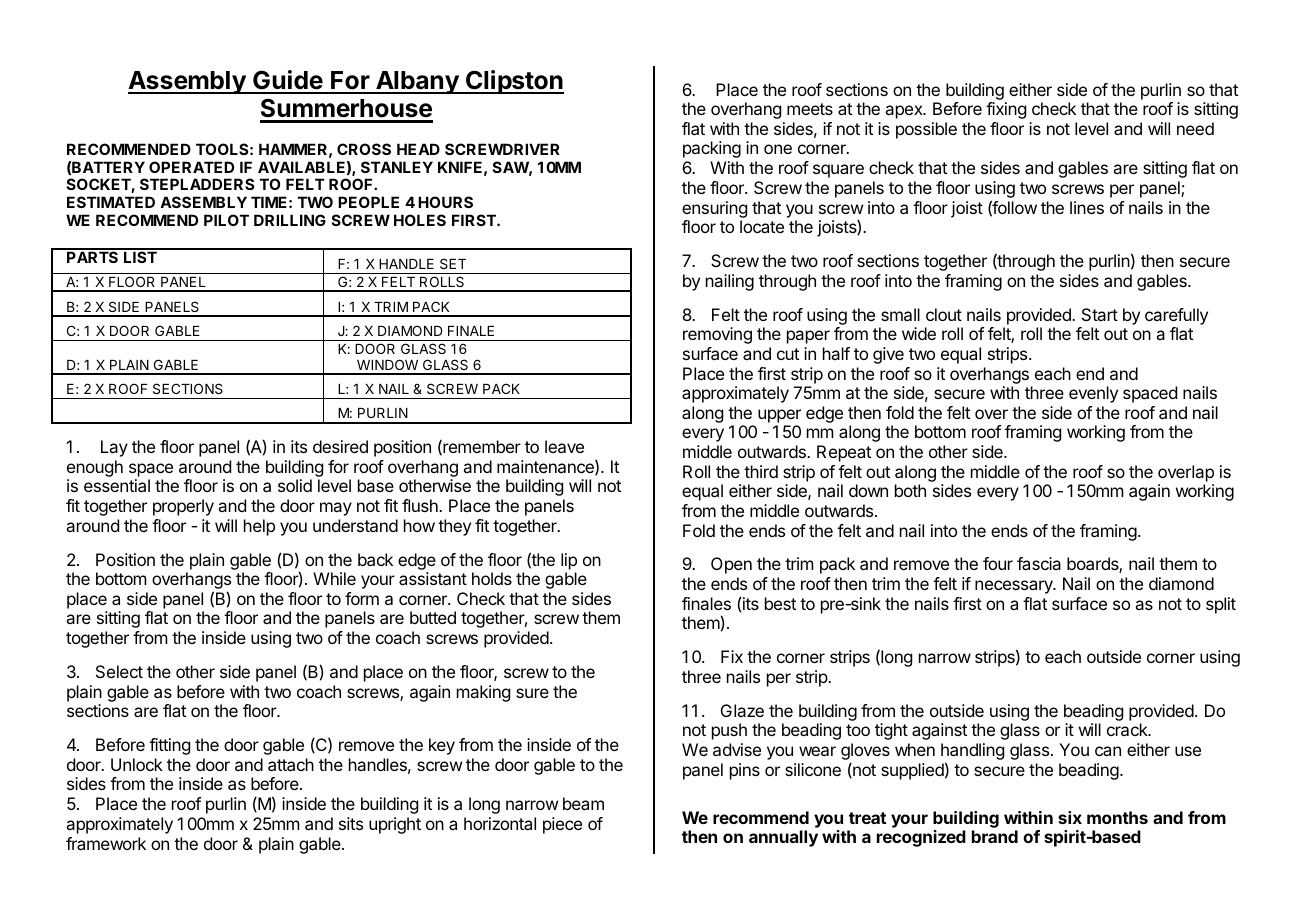 Image resolution: width=1308 pixels, height=924 pixels. What do you see at coordinates (583, 803) in the screenshot?
I see `beam` at bounding box center [583, 803].
